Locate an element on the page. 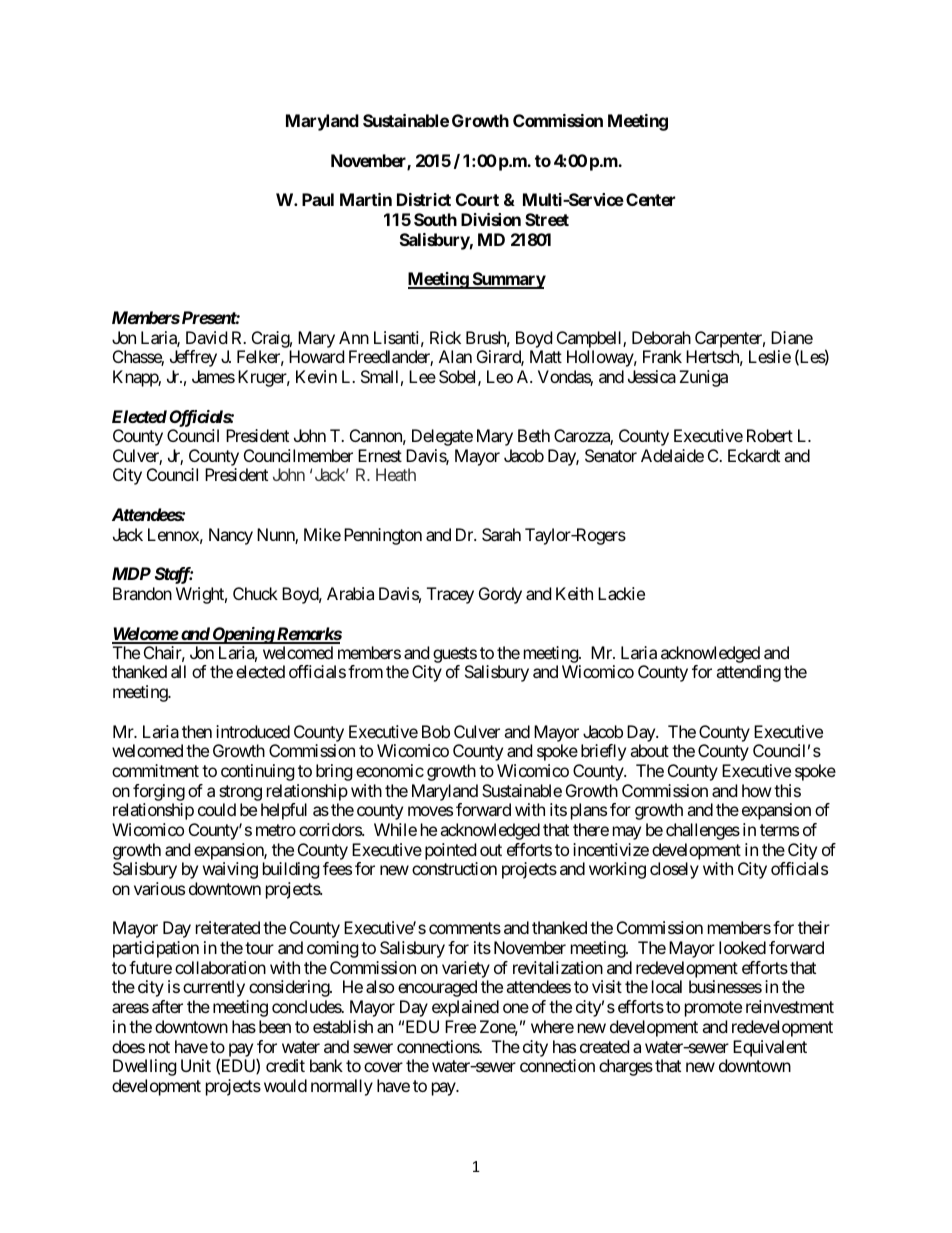 Image resolution: width=952 pixels, height=1233 pixels. pointed is located at coordinates (450, 851).
